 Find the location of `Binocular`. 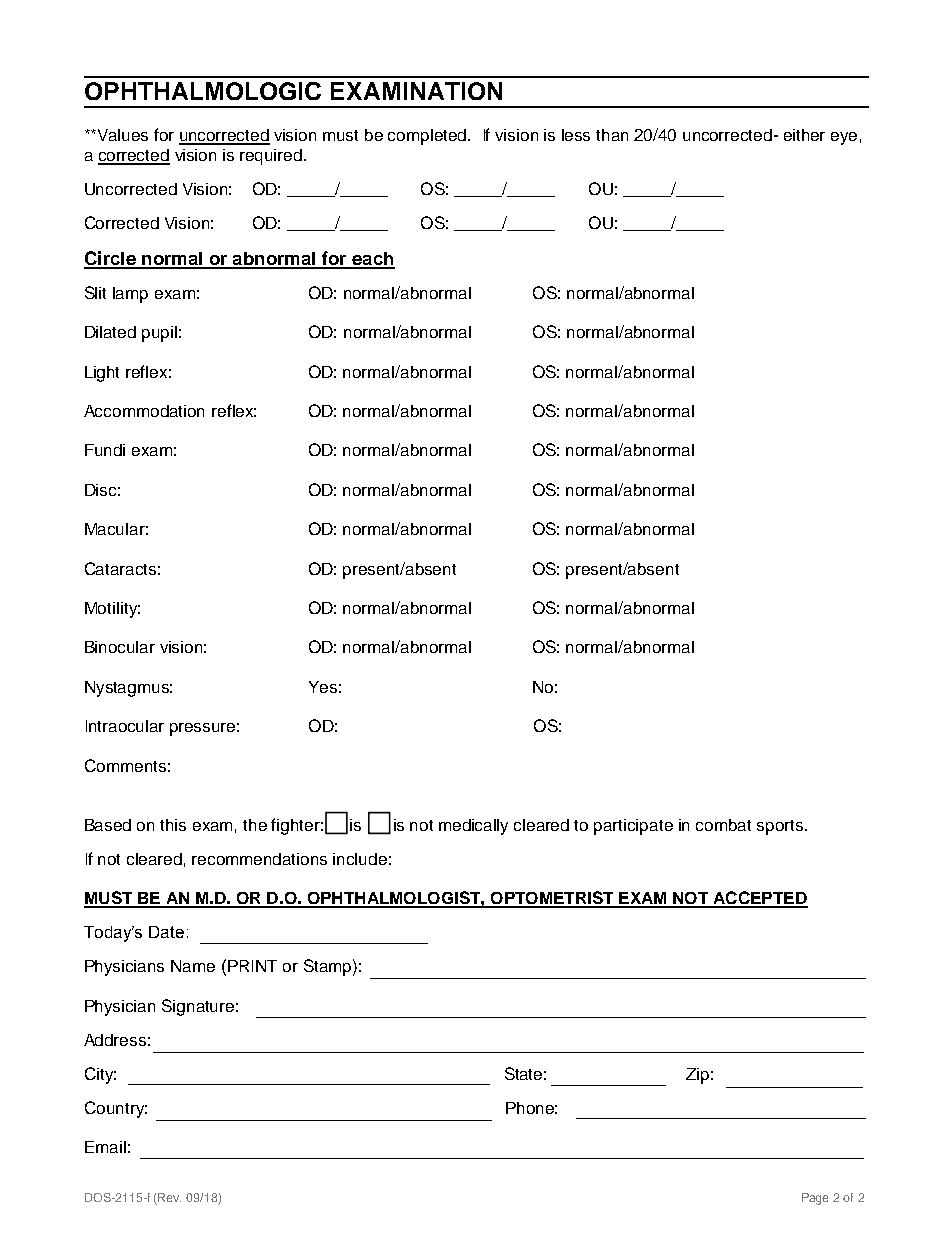

Binocular is located at coordinates (120, 647).
